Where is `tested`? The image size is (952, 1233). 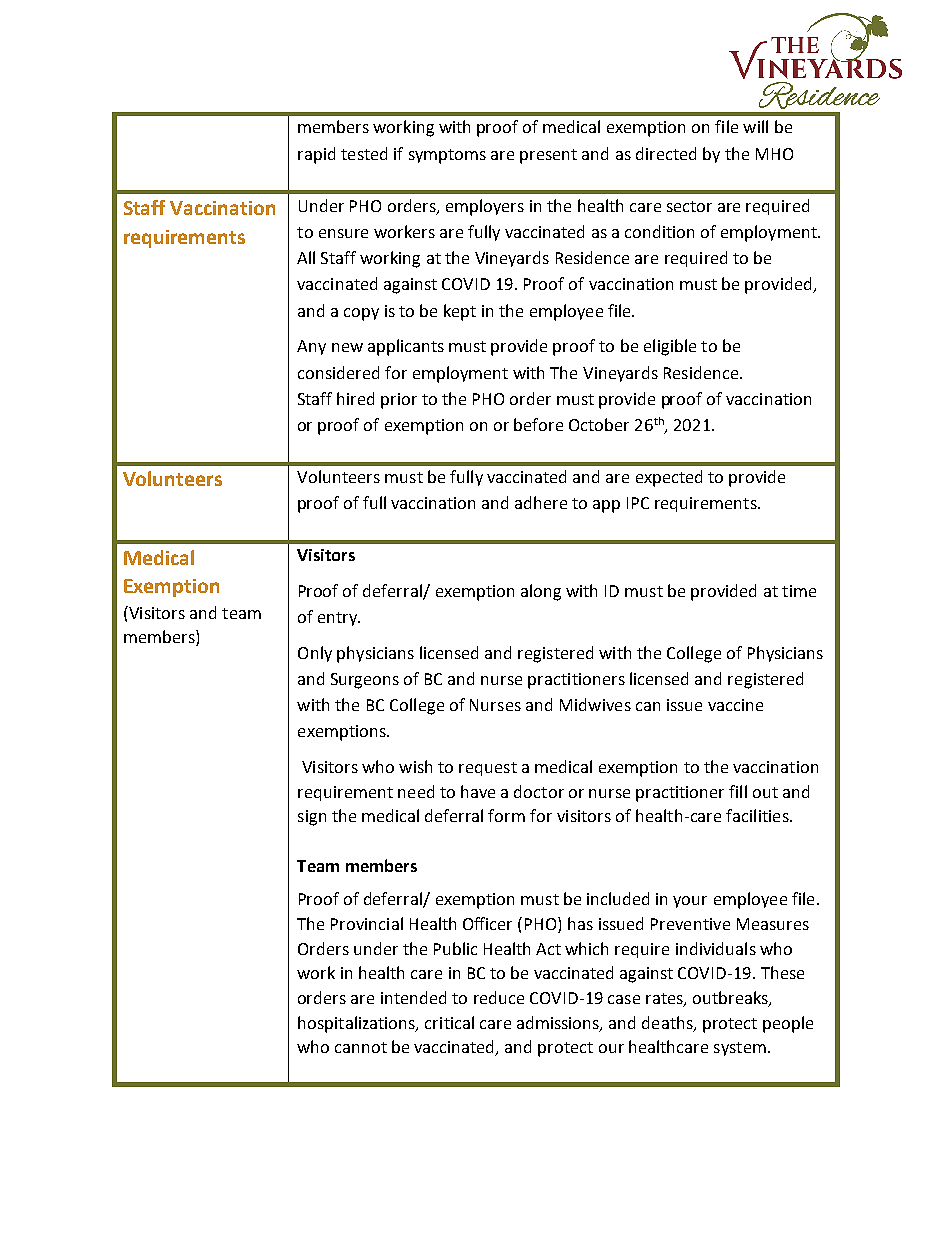 tested is located at coordinates (364, 153).
